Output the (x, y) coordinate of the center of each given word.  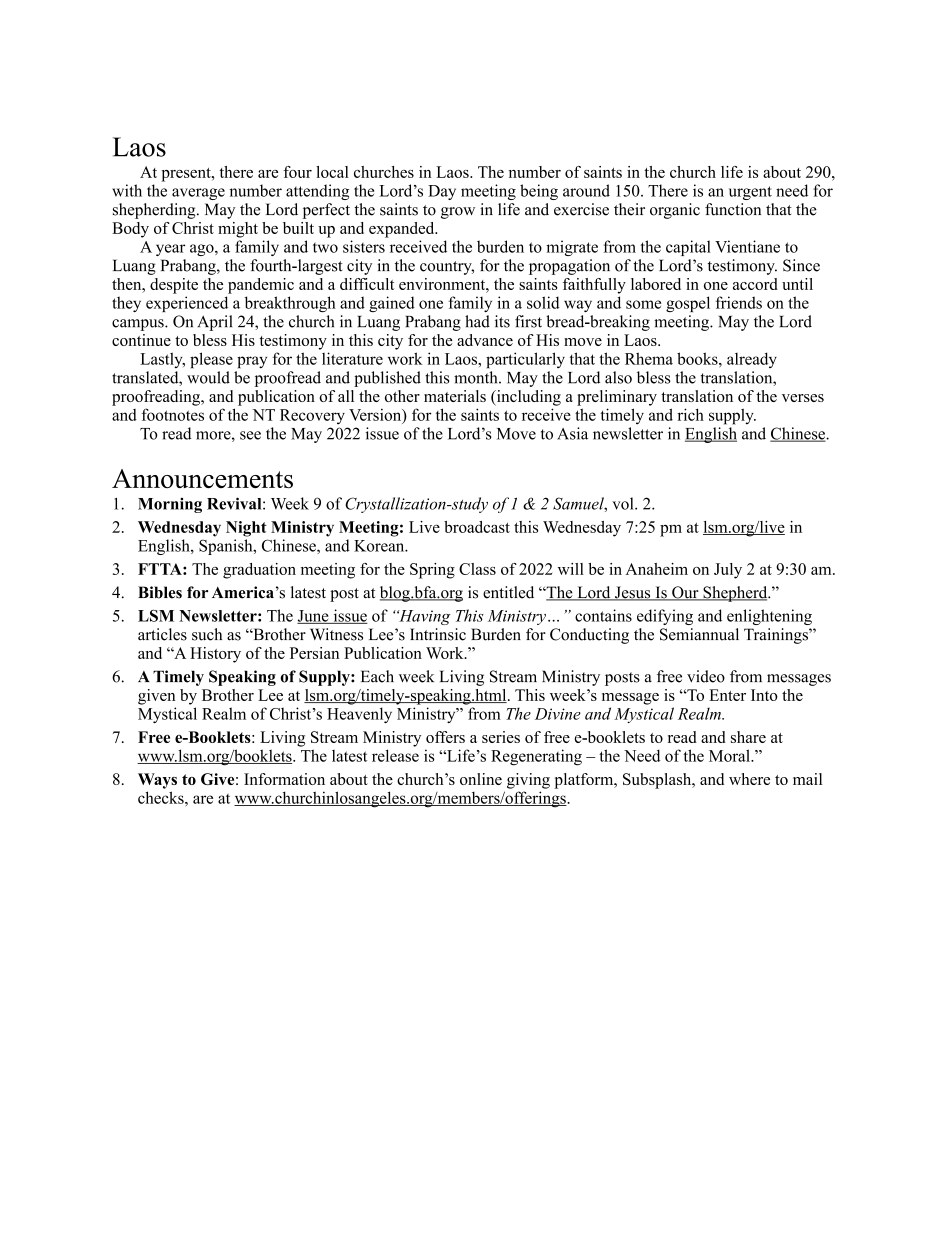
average (198, 194)
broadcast (477, 527)
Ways (157, 781)
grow (458, 213)
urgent (750, 193)
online (481, 779)
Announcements (202, 479)
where (749, 779)
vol (624, 503)
